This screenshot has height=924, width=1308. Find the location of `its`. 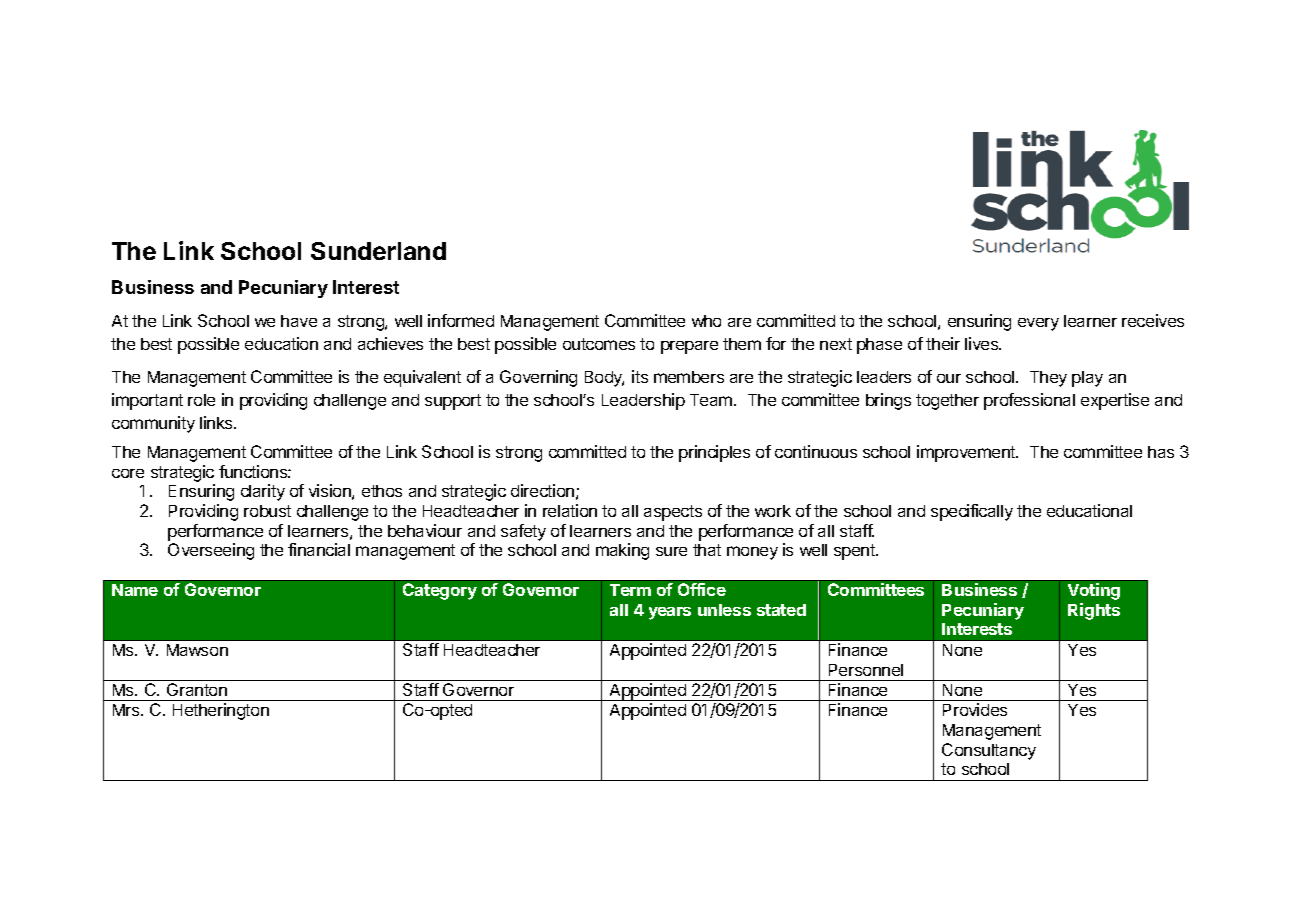

its is located at coordinates (640, 376).
